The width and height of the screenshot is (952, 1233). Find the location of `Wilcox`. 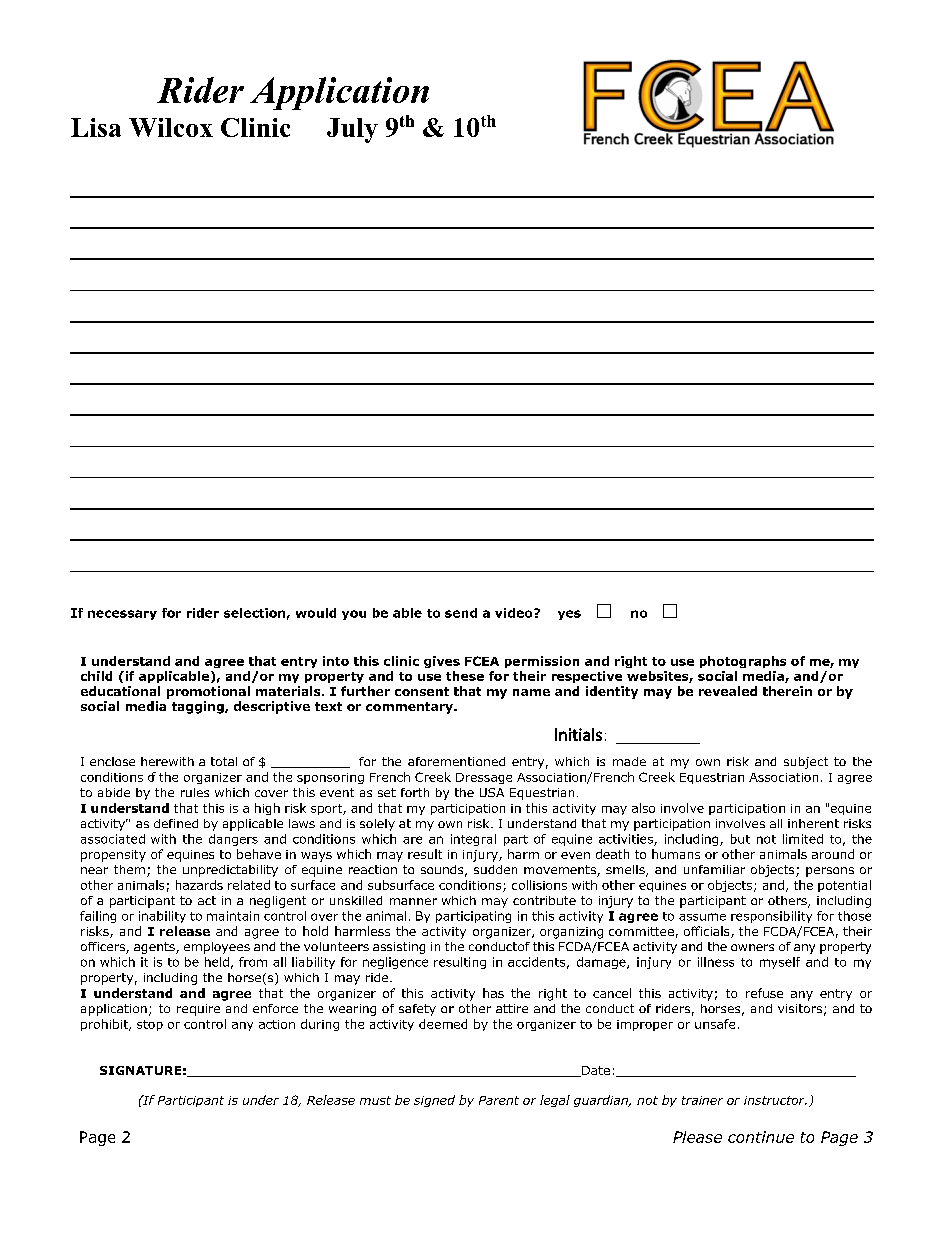

Wilcox is located at coordinates (171, 127).
